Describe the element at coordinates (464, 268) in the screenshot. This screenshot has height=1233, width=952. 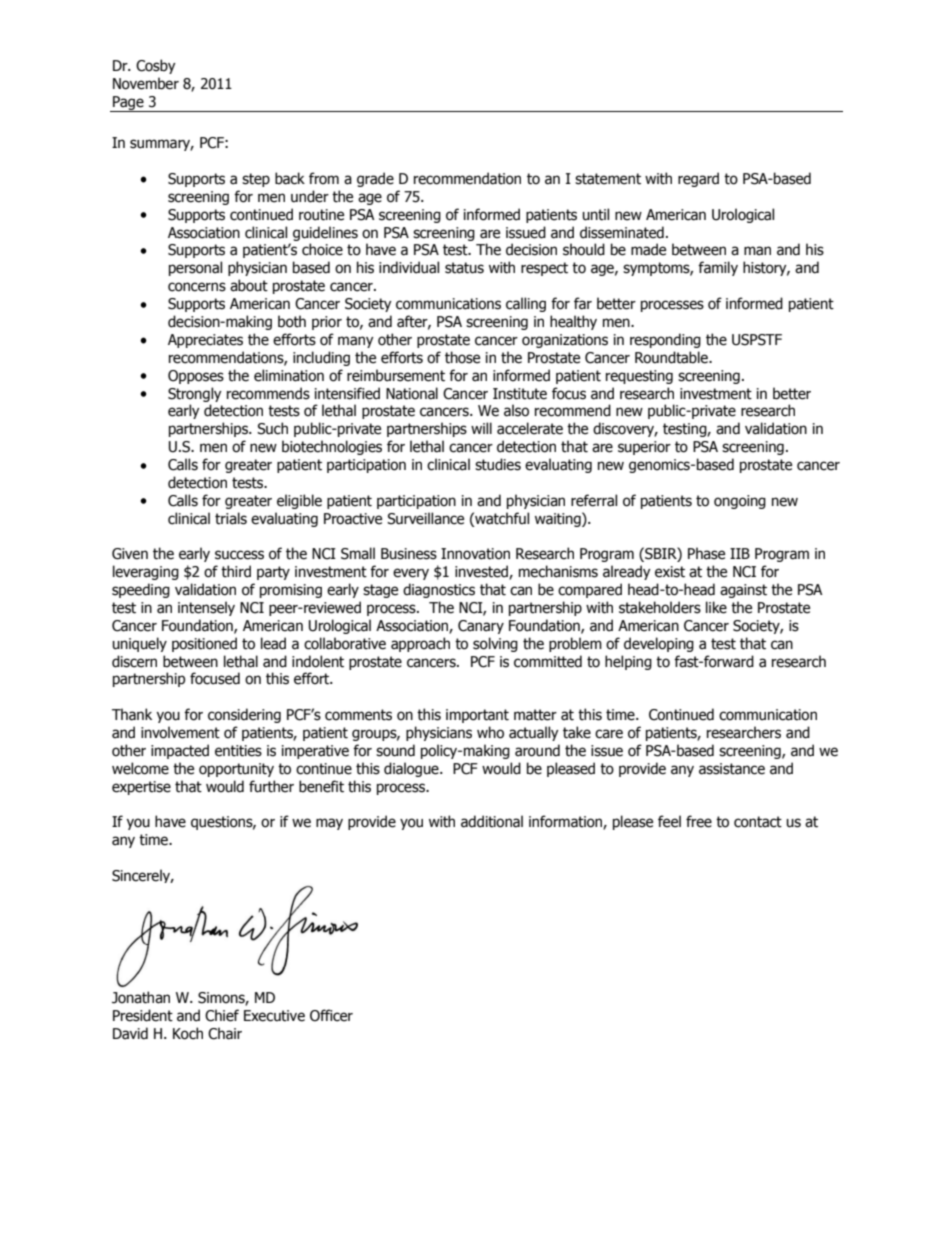
I see `status` at that location.
